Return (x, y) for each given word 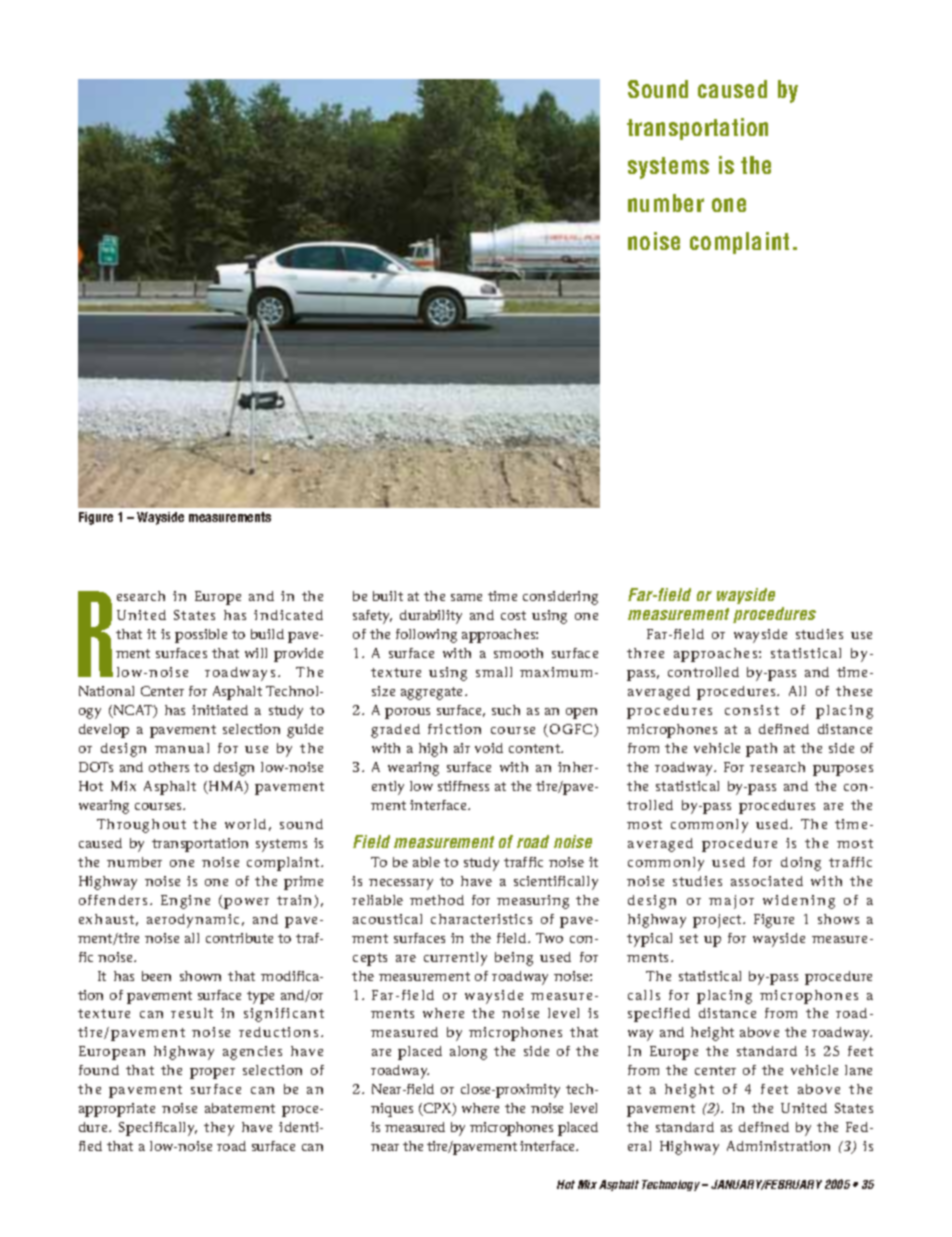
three (645, 653)
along (468, 1053)
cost (513, 615)
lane (858, 1070)
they (219, 1129)
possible (201, 636)
